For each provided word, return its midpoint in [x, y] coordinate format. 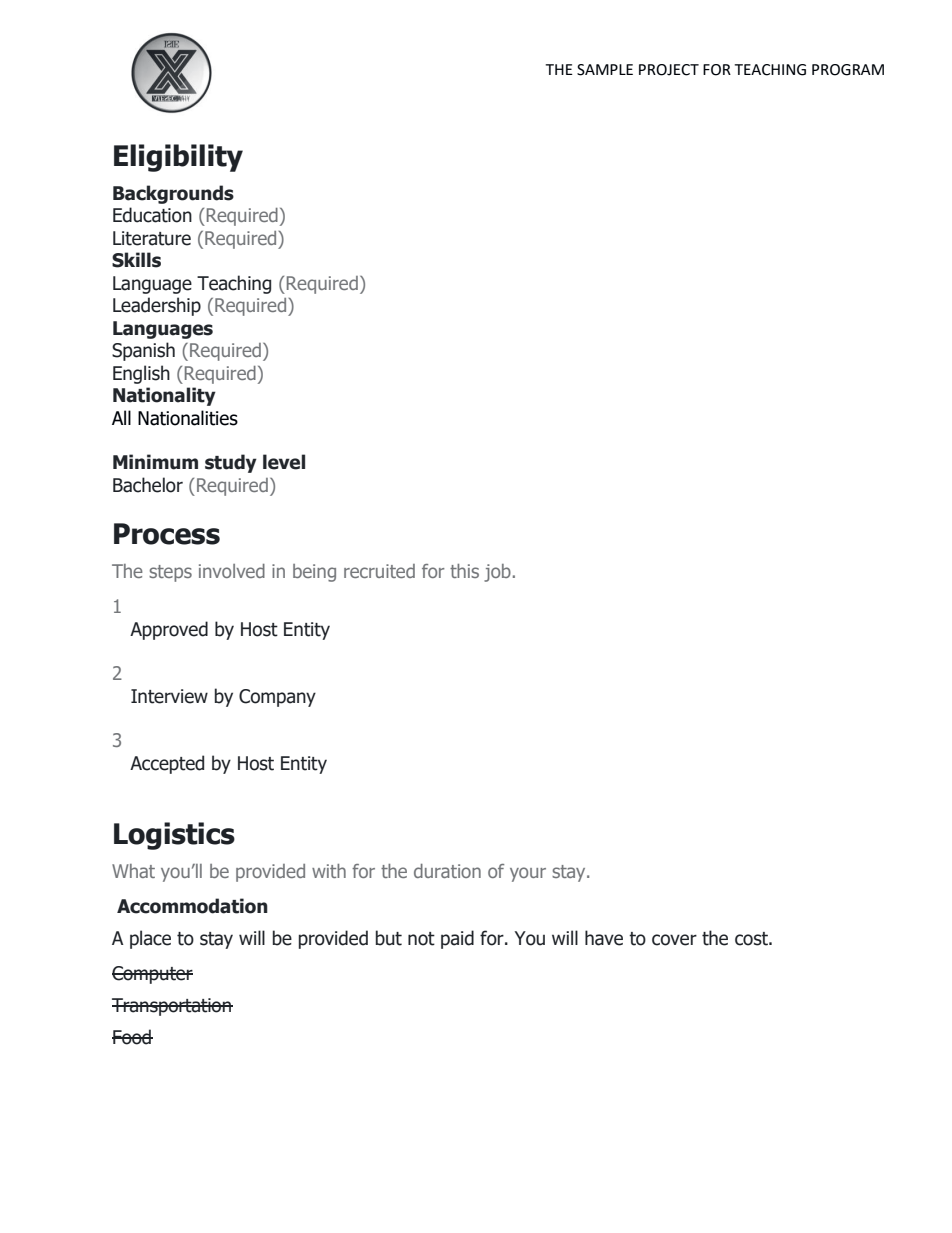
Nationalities [188, 418]
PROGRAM [848, 70]
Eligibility [178, 158]
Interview [169, 696]
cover [674, 940]
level [284, 462]
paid [457, 939]
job [497, 573]
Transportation [172, 1007]
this [464, 571]
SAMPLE [605, 70]
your [528, 874]
